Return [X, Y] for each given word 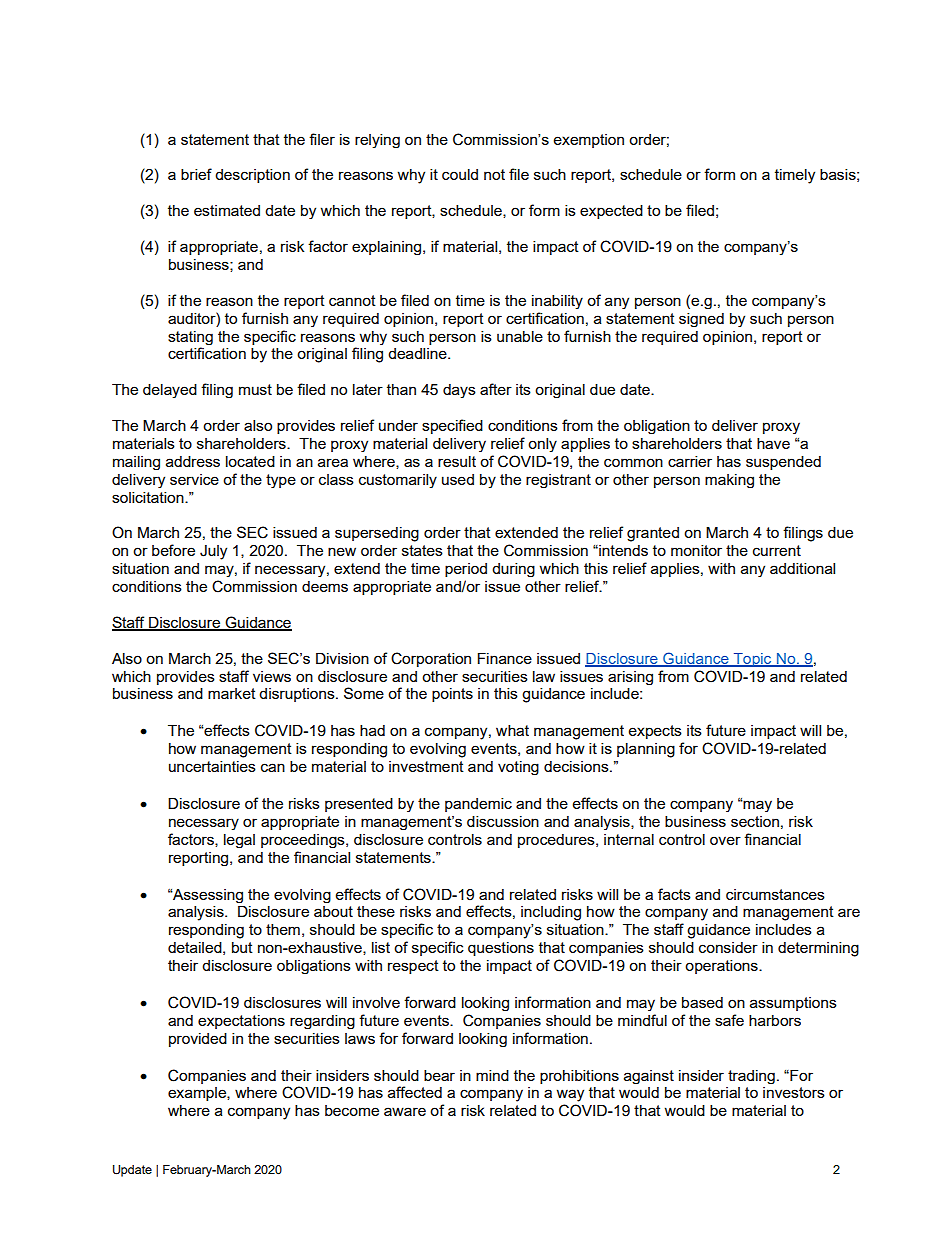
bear [439, 1075]
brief [196, 174]
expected [611, 212]
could [460, 174]
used [458, 479]
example [198, 1094]
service [194, 479]
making [729, 481]
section [755, 821]
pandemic [478, 805]
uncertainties [212, 766]
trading [751, 1077]
